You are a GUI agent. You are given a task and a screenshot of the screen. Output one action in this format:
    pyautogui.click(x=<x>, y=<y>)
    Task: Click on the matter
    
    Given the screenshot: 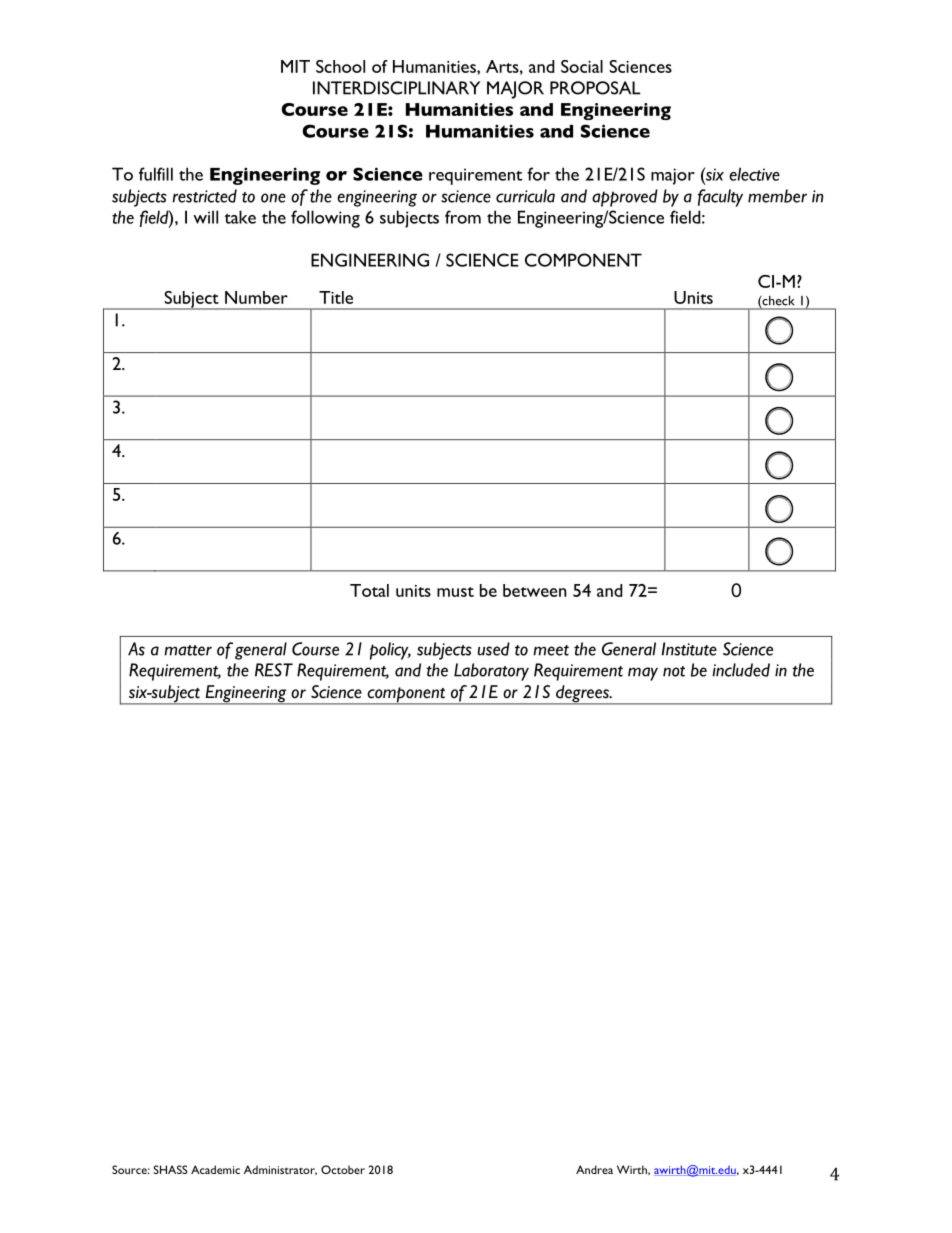 What is the action you would take?
    pyautogui.click(x=188, y=650)
